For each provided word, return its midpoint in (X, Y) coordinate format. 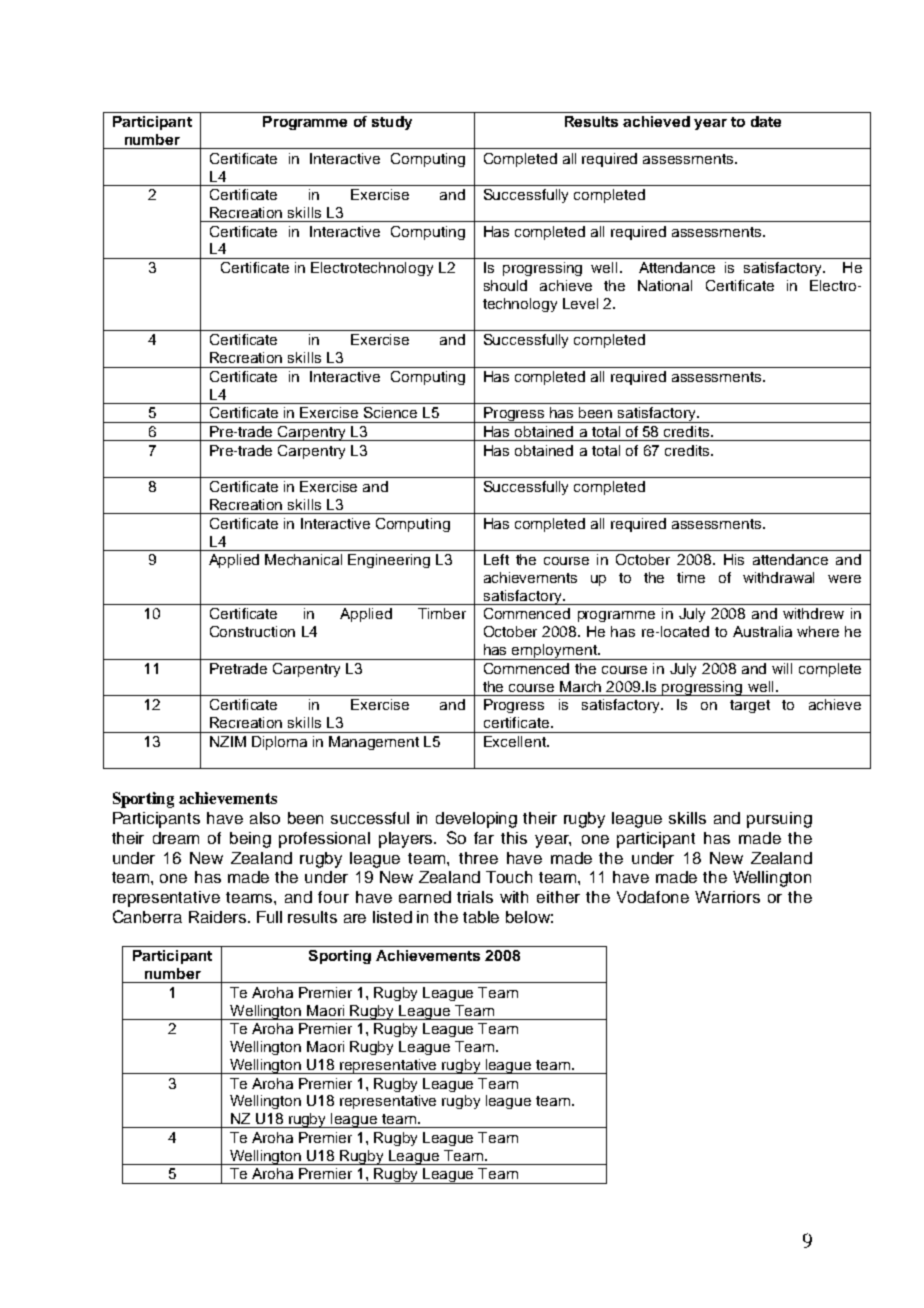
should (505, 285)
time (691, 577)
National (665, 285)
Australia (762, 631)
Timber (442, 613)
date (766, 121)
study (392, 123)
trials (475, 897)
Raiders (219, 917)
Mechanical (303, 559)
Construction (252, 631)
